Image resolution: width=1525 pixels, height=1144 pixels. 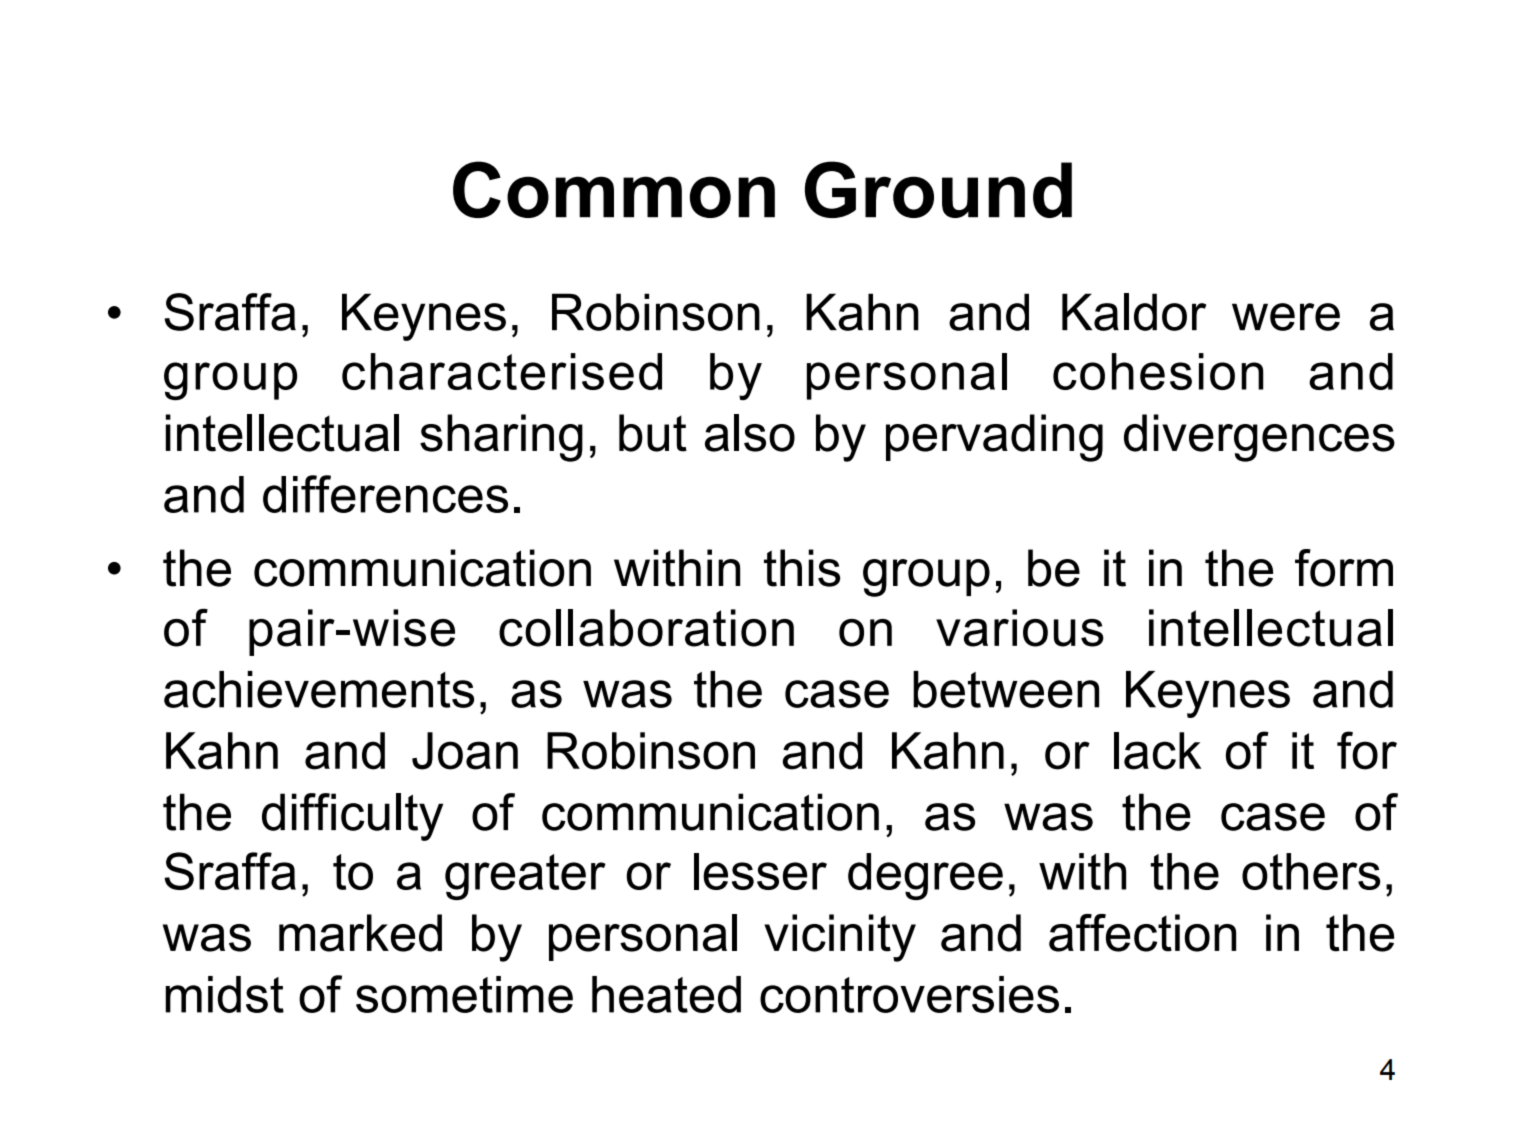 What do you see at coordinates (360, 933) in the screenshot?
I see `marked` at bounding box center [360, 933].
